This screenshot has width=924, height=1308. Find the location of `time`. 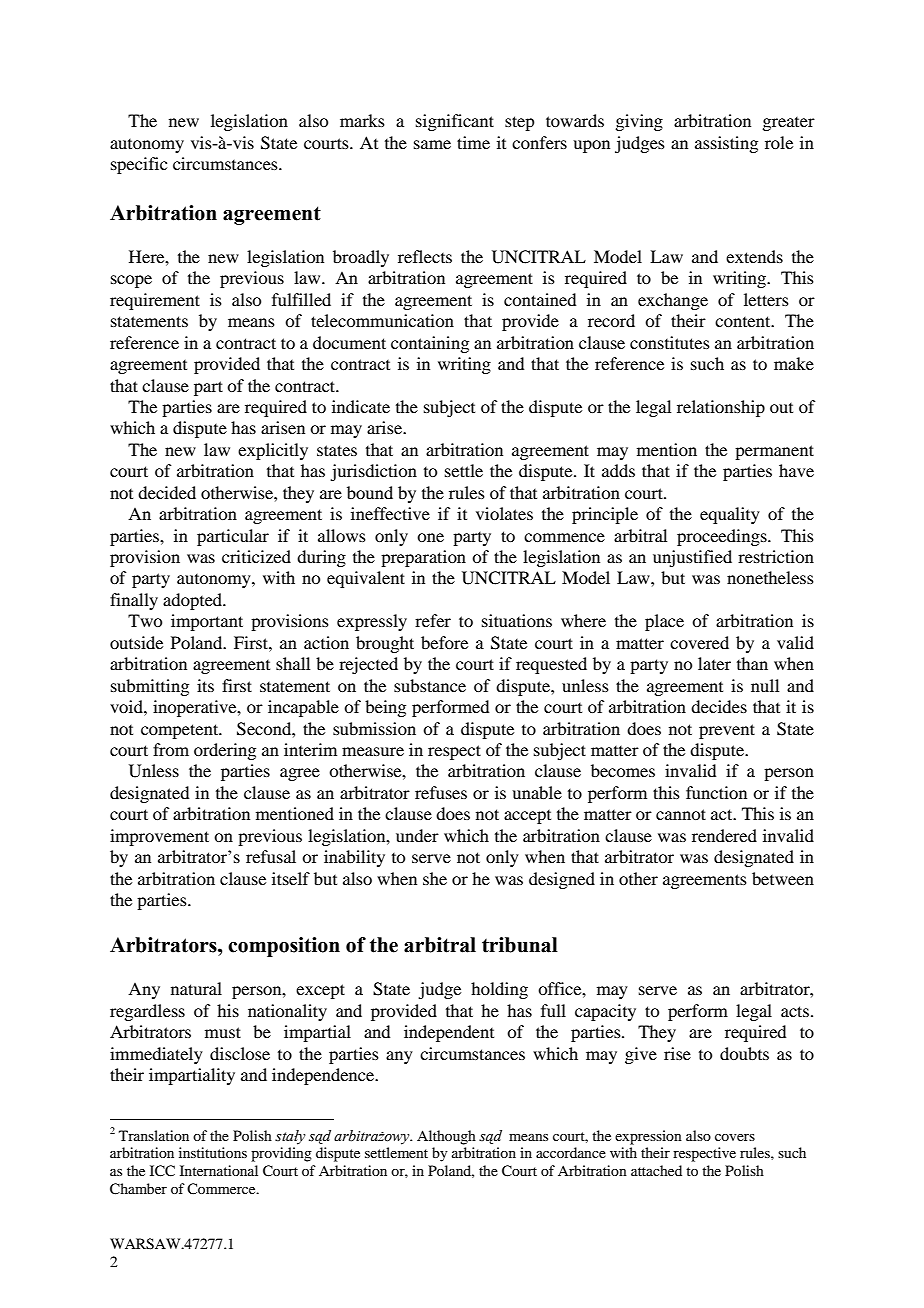

time is located at coordinates (473, 142).
